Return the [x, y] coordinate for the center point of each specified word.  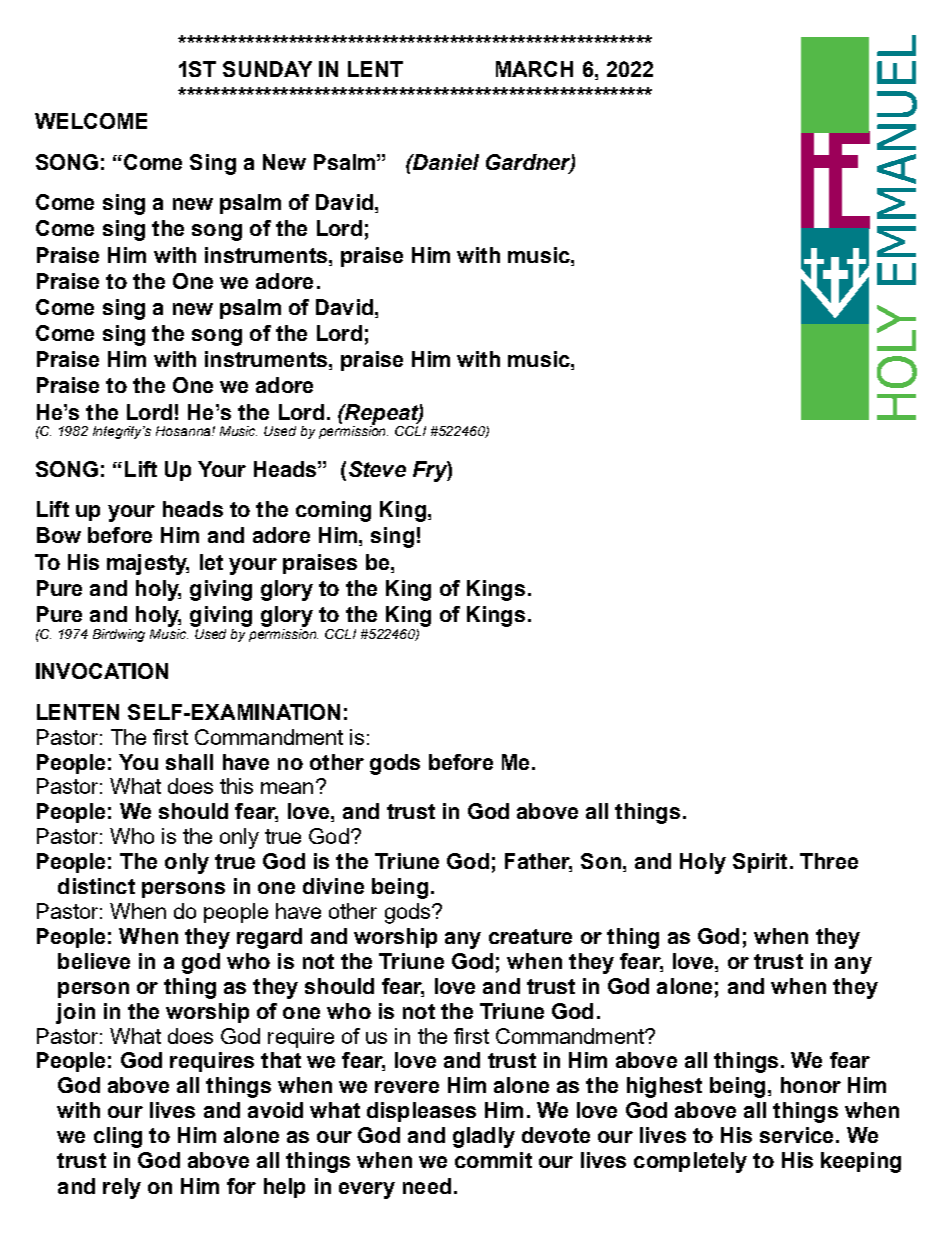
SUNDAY [267, 69]
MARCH [534, 69]
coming [333, 511]
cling [118, 1137]
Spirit [760, 863]
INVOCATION [102, 671]
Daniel [445, 162]
